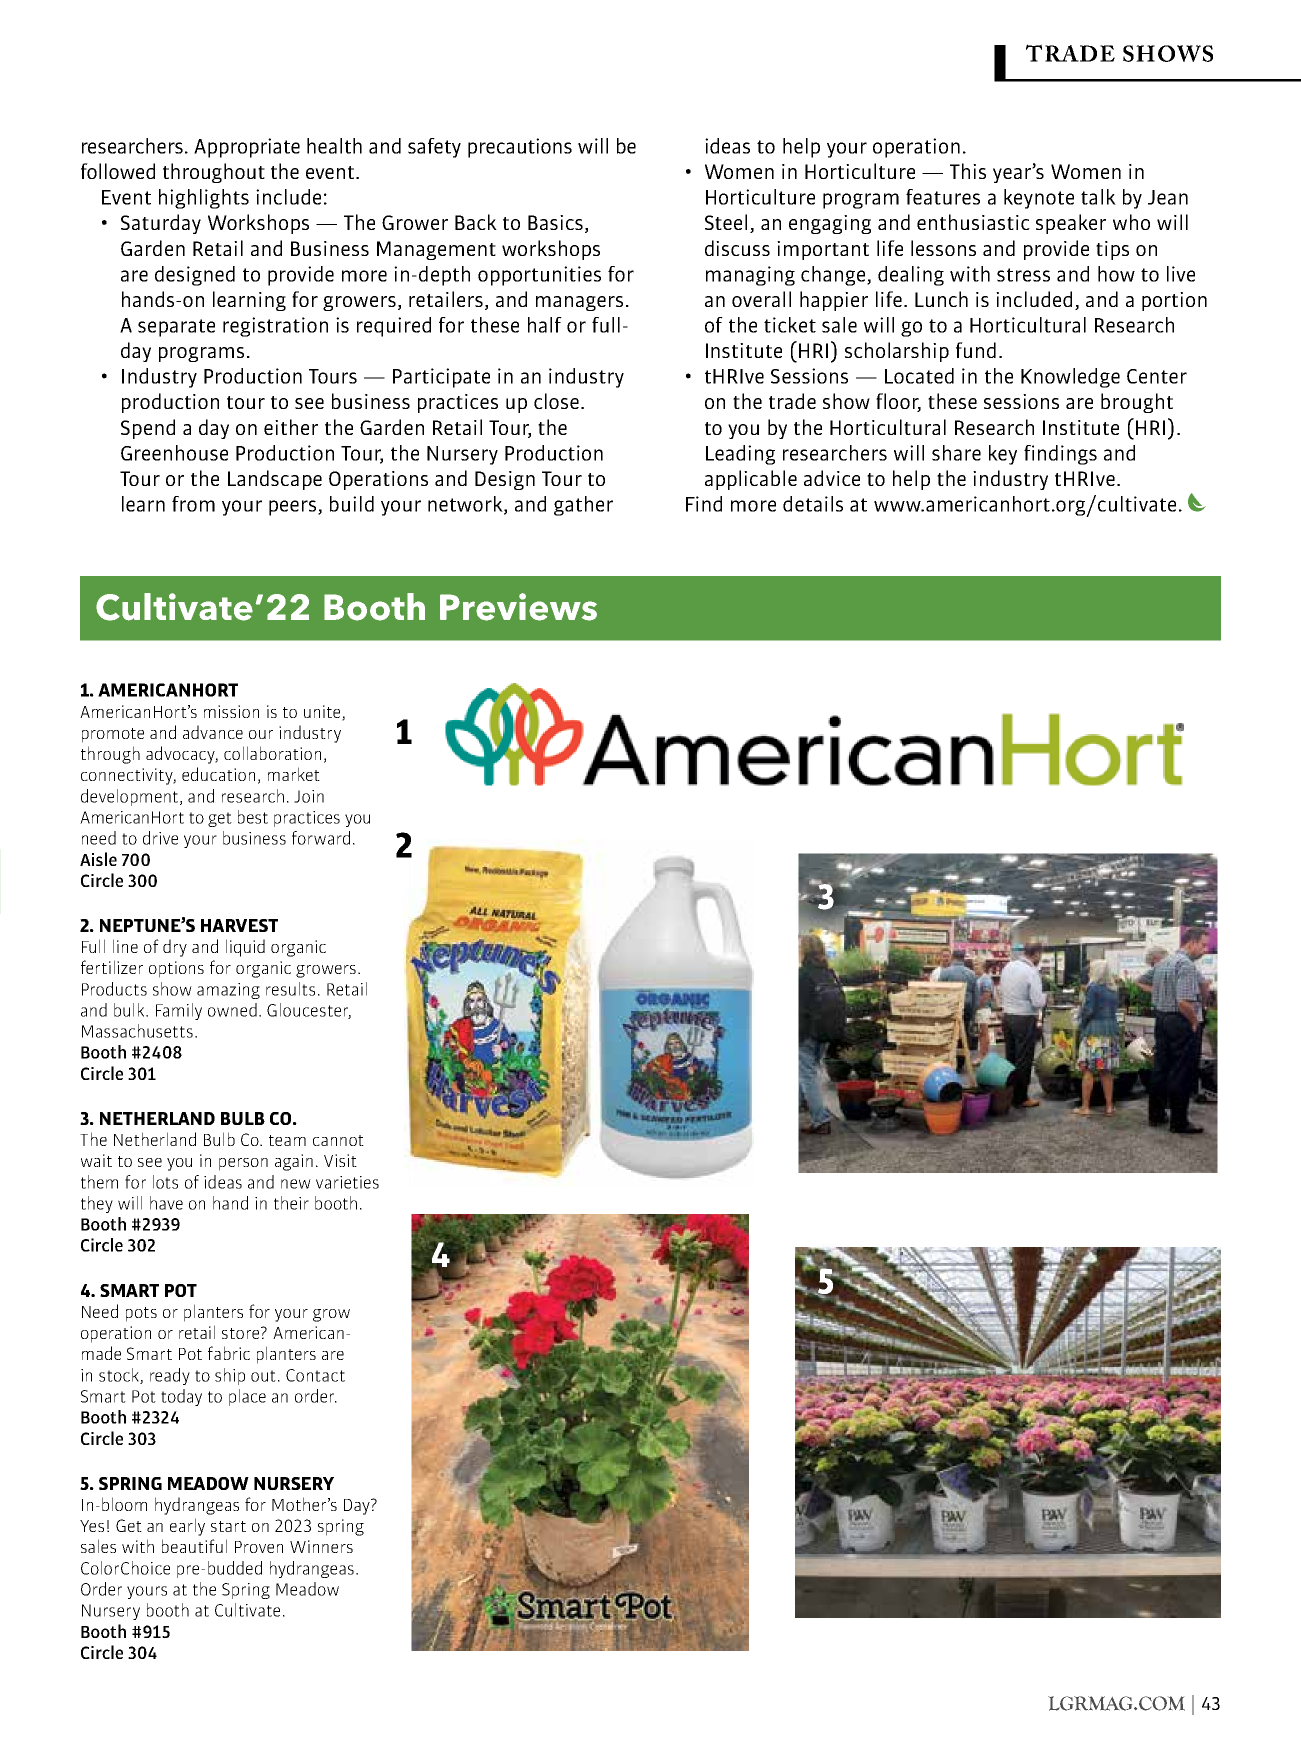 This document has height=1741, width=1301. I want to click on forward, so click(321, 838).
